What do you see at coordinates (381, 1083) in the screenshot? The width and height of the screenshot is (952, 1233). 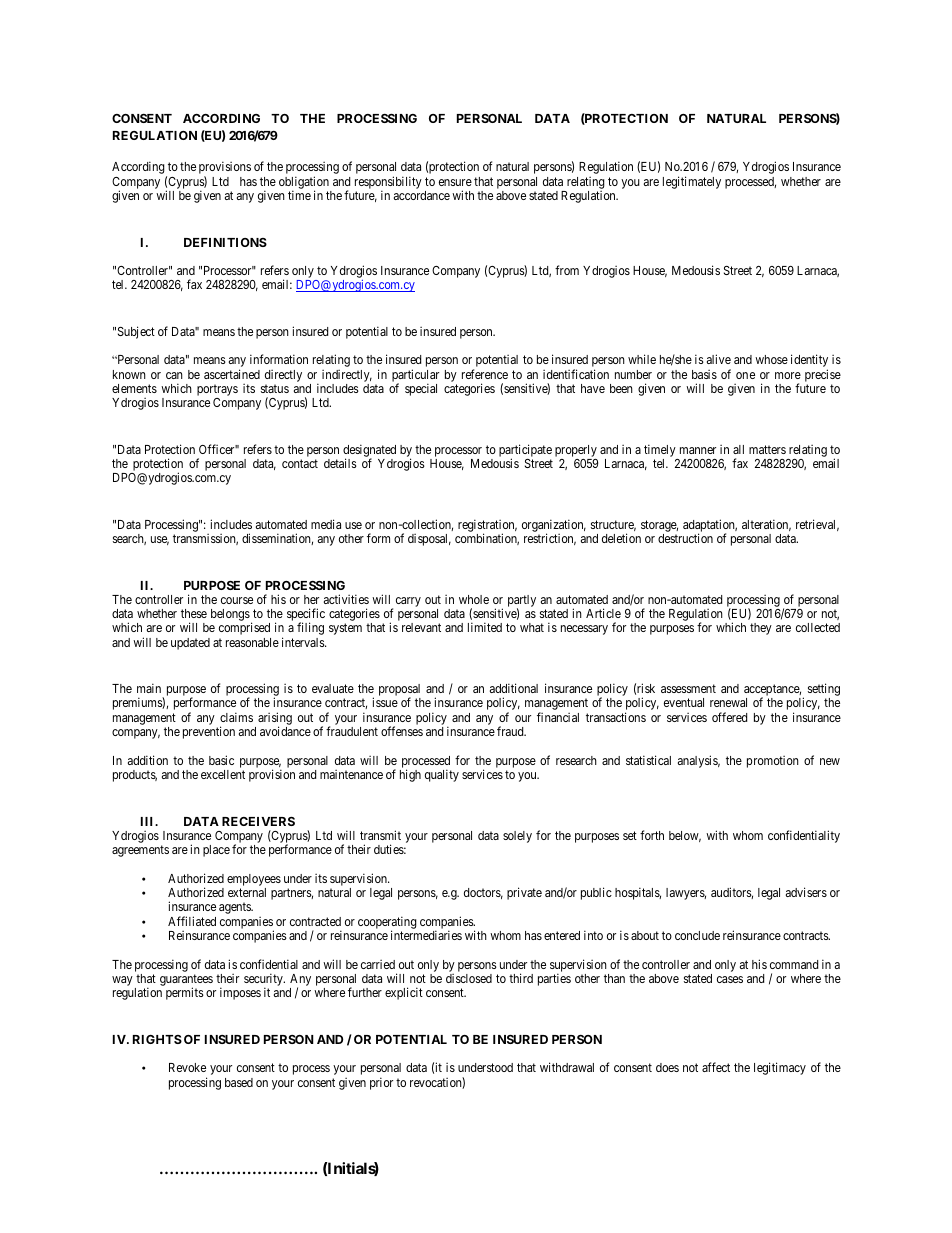 I see `prior` at bounding box center [381, 1083].
